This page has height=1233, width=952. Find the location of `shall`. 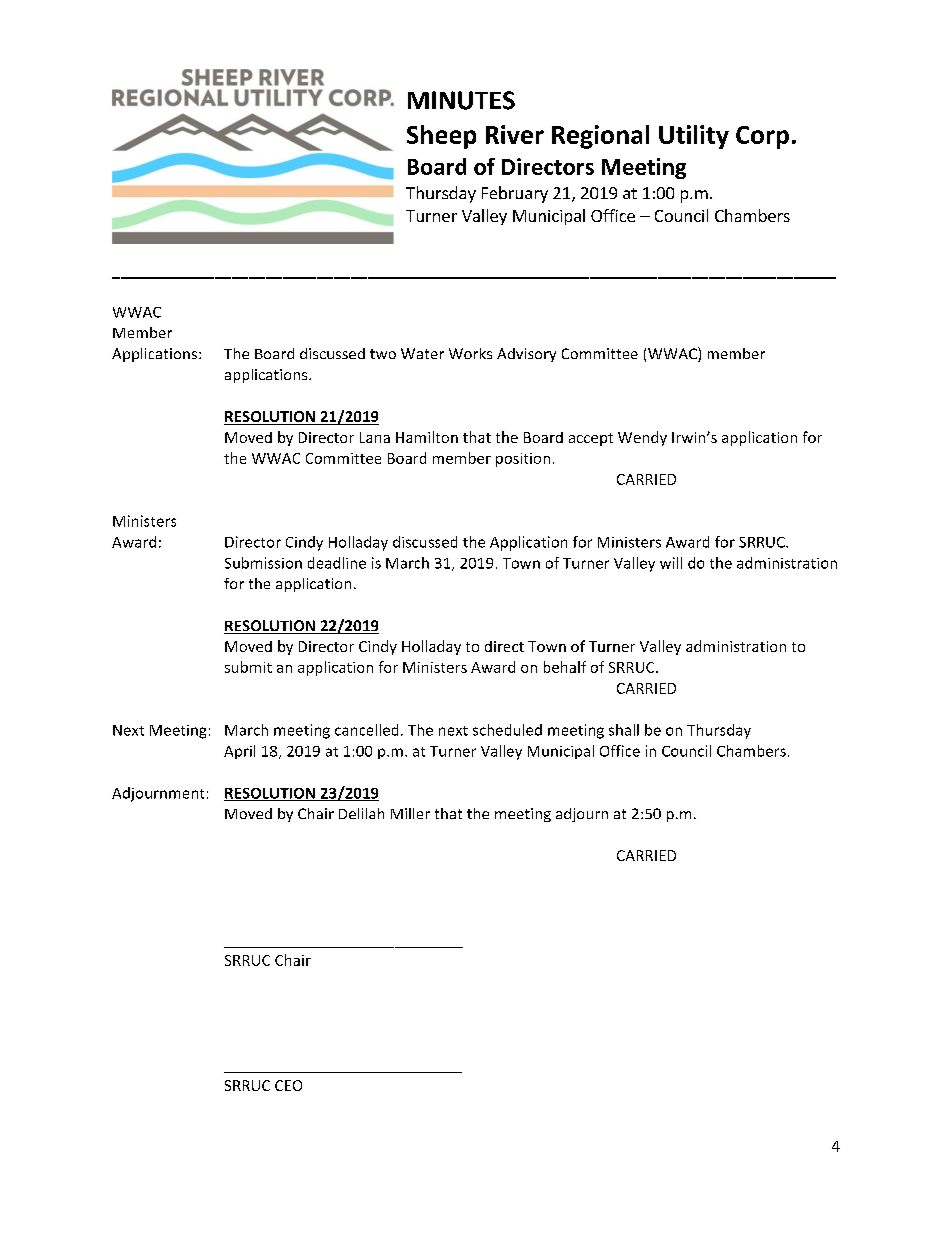

shall is located at coordinates (624, 730).
